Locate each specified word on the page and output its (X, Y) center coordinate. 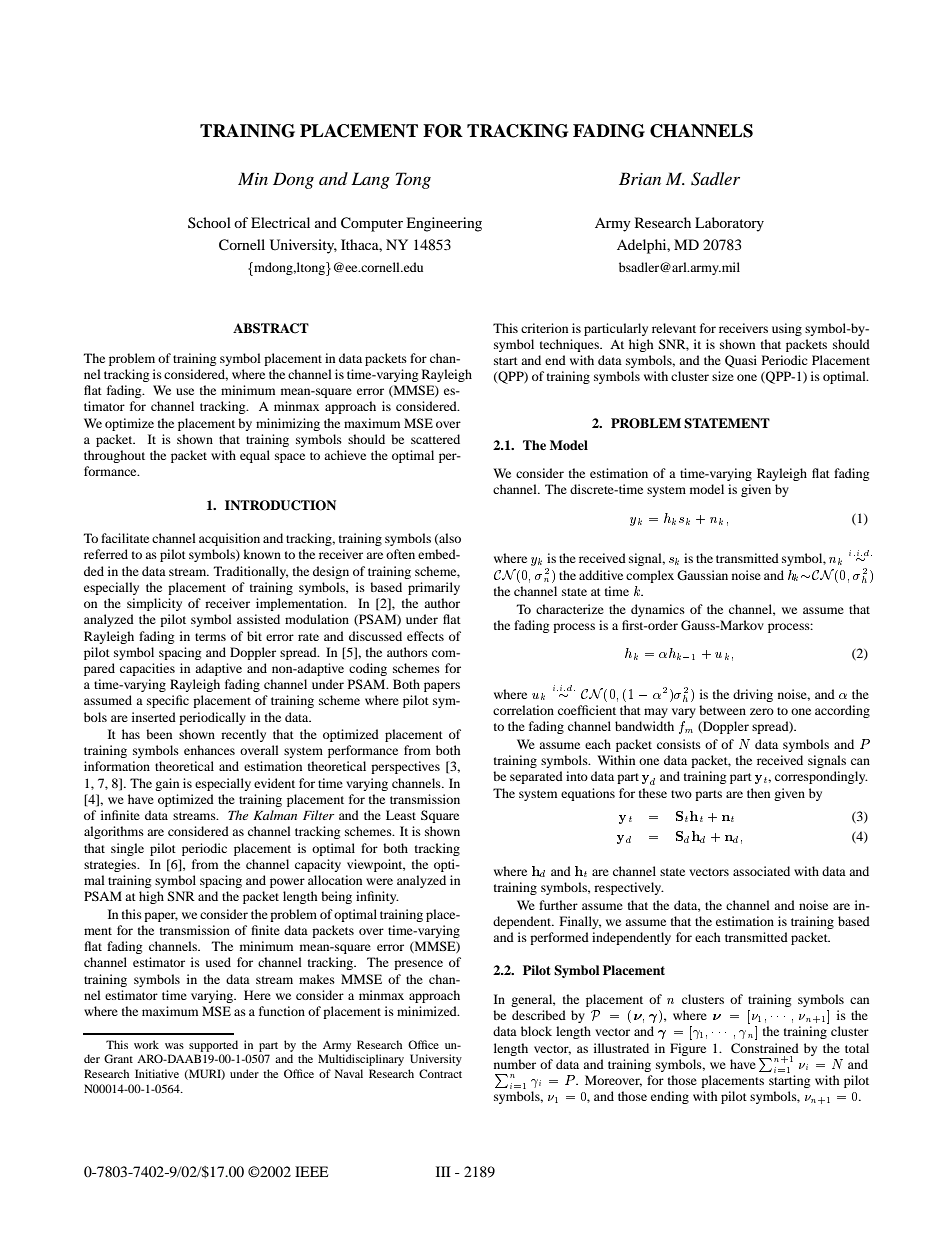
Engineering (444, 224)
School (209, 222)
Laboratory (729, 224)
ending (670, 1097)
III (443, 1171)
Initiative (157, 1073)
